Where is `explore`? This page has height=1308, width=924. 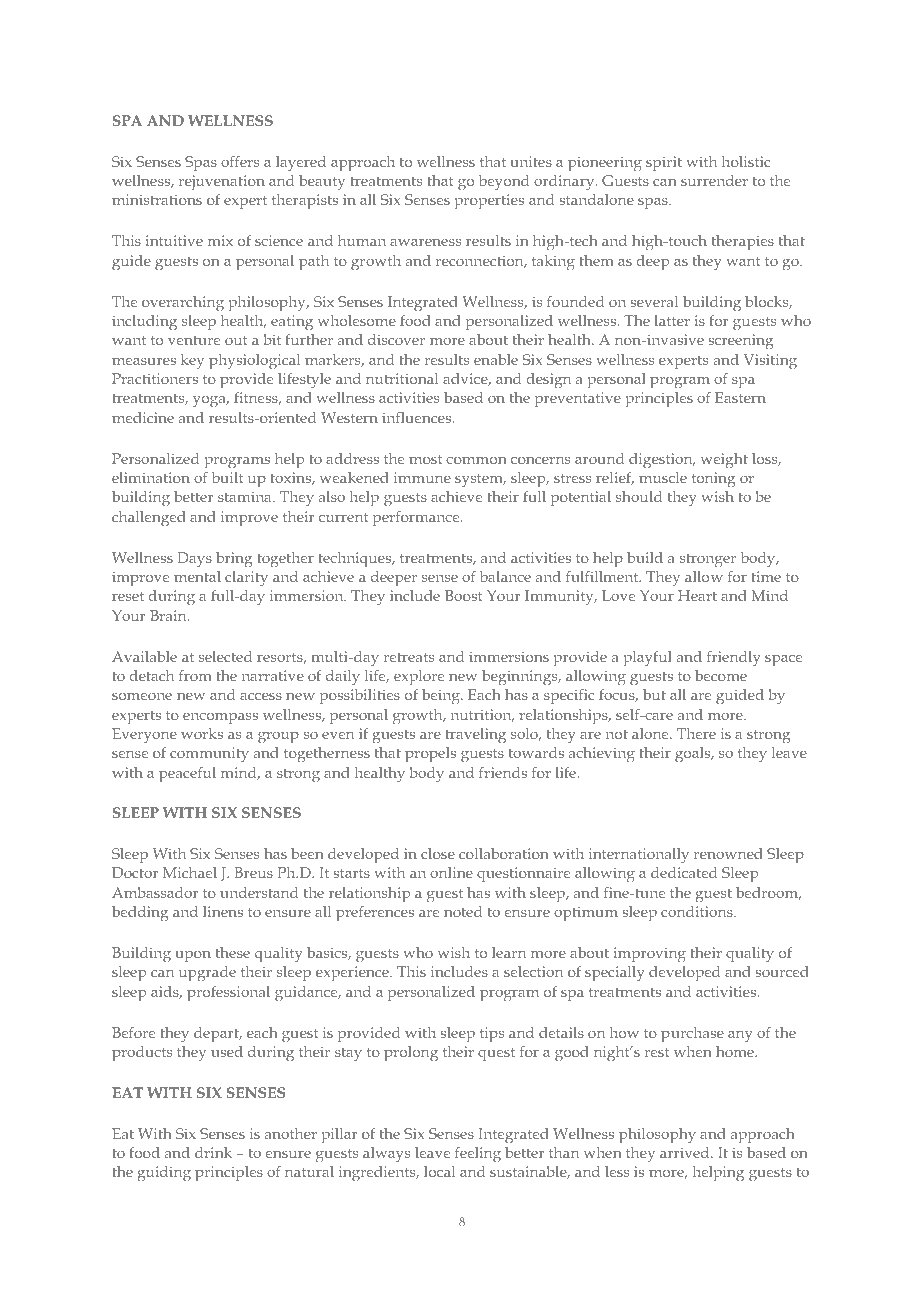
explore is located at coordinates (419, 677).
